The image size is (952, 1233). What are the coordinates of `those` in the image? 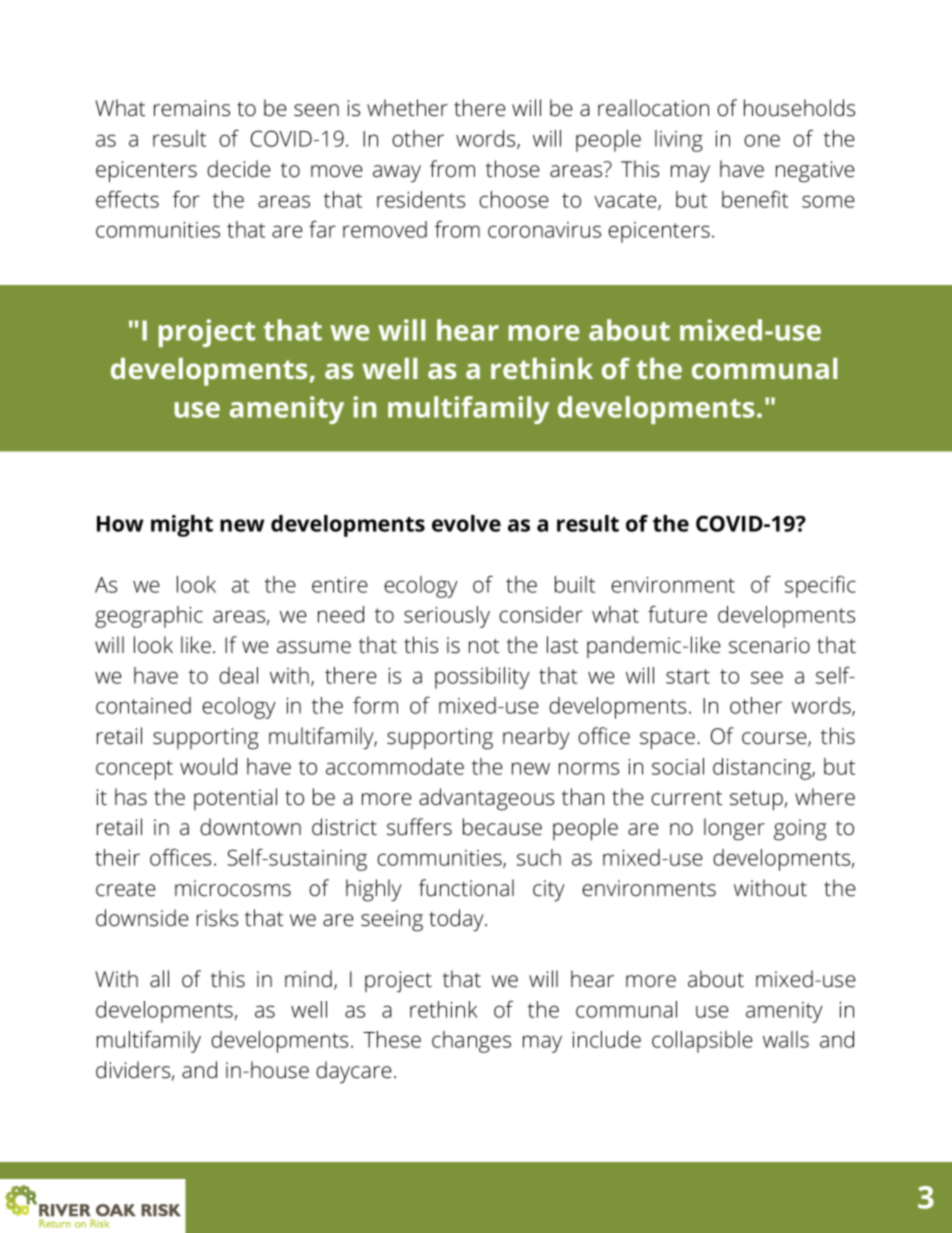 It's located at (512, 169).
